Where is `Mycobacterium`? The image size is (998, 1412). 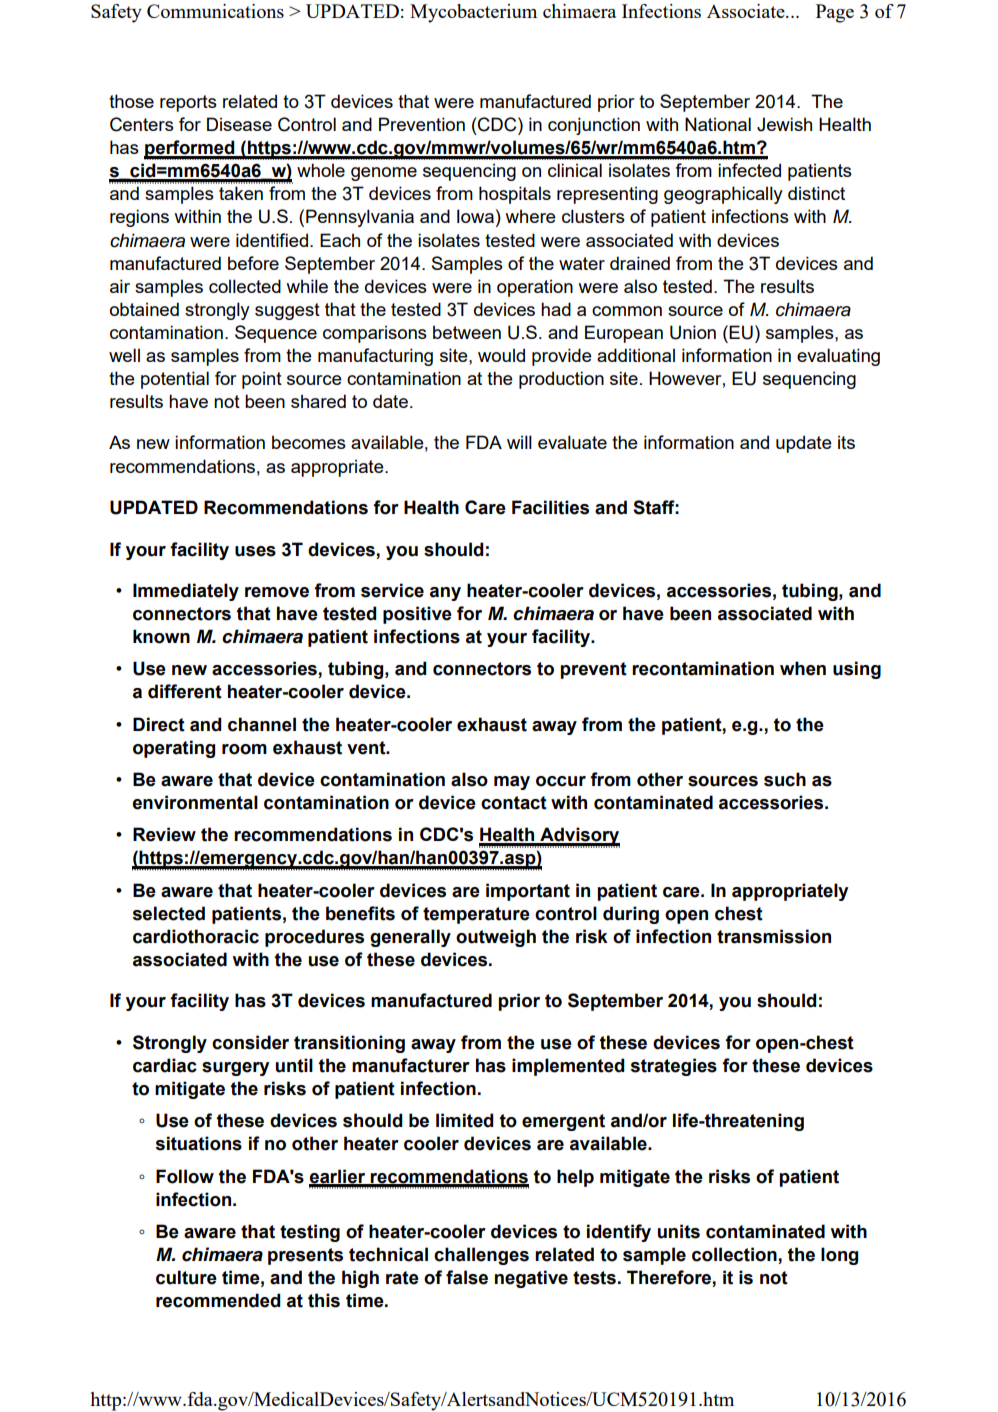 Mycobacterium is located at coordinates (473, 13).
